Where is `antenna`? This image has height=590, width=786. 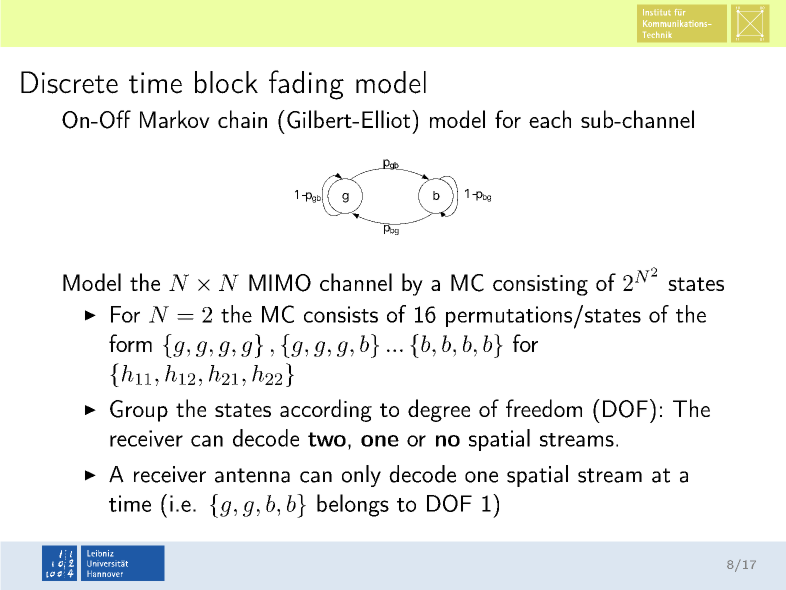 antenna is located at coordinates (252, 475).
